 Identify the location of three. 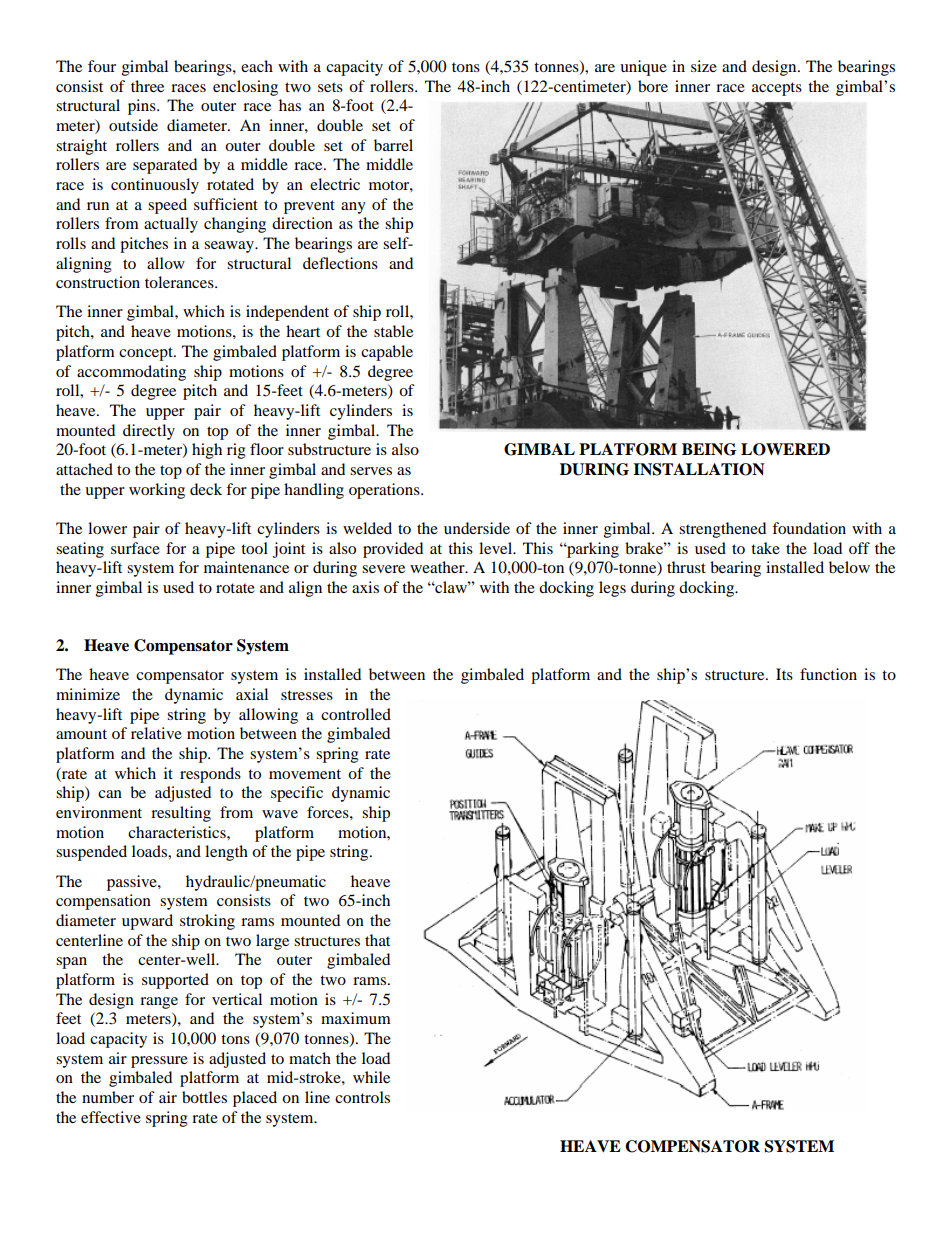
(147, 86).
